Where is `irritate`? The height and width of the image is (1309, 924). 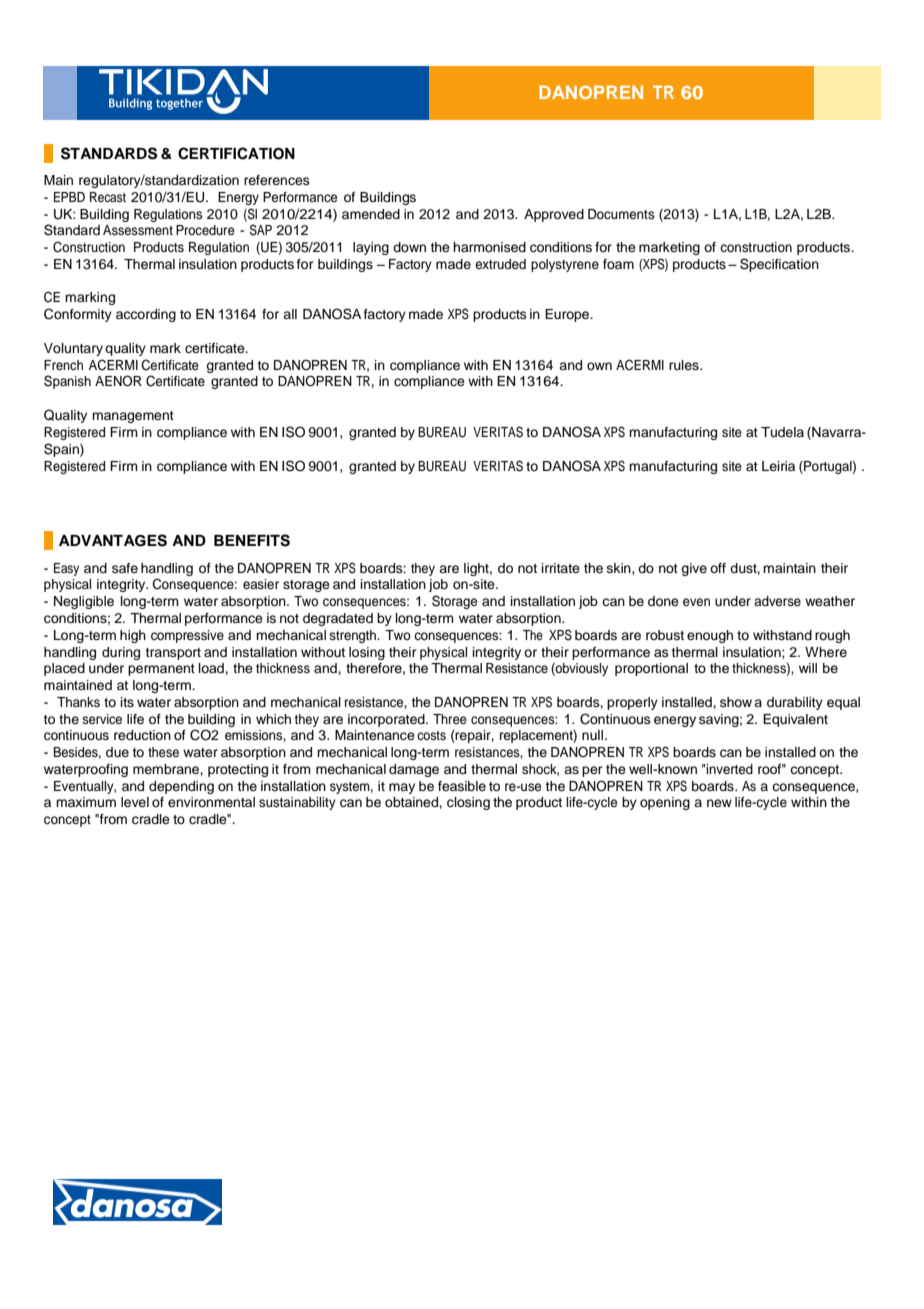
irritate is located at coordinates (561, 568).
